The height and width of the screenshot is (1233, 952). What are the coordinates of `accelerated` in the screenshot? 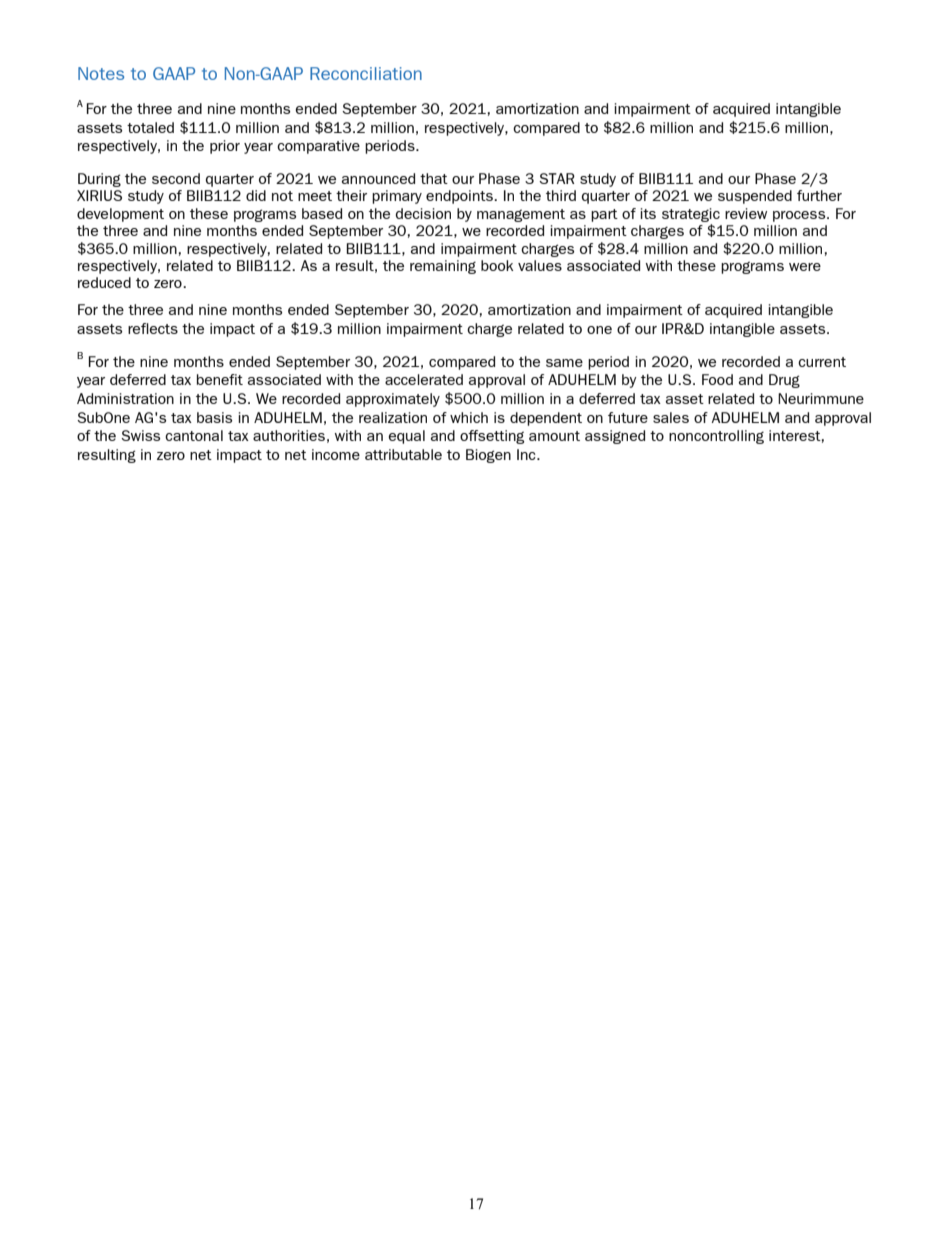 It's located at (424, 379).
